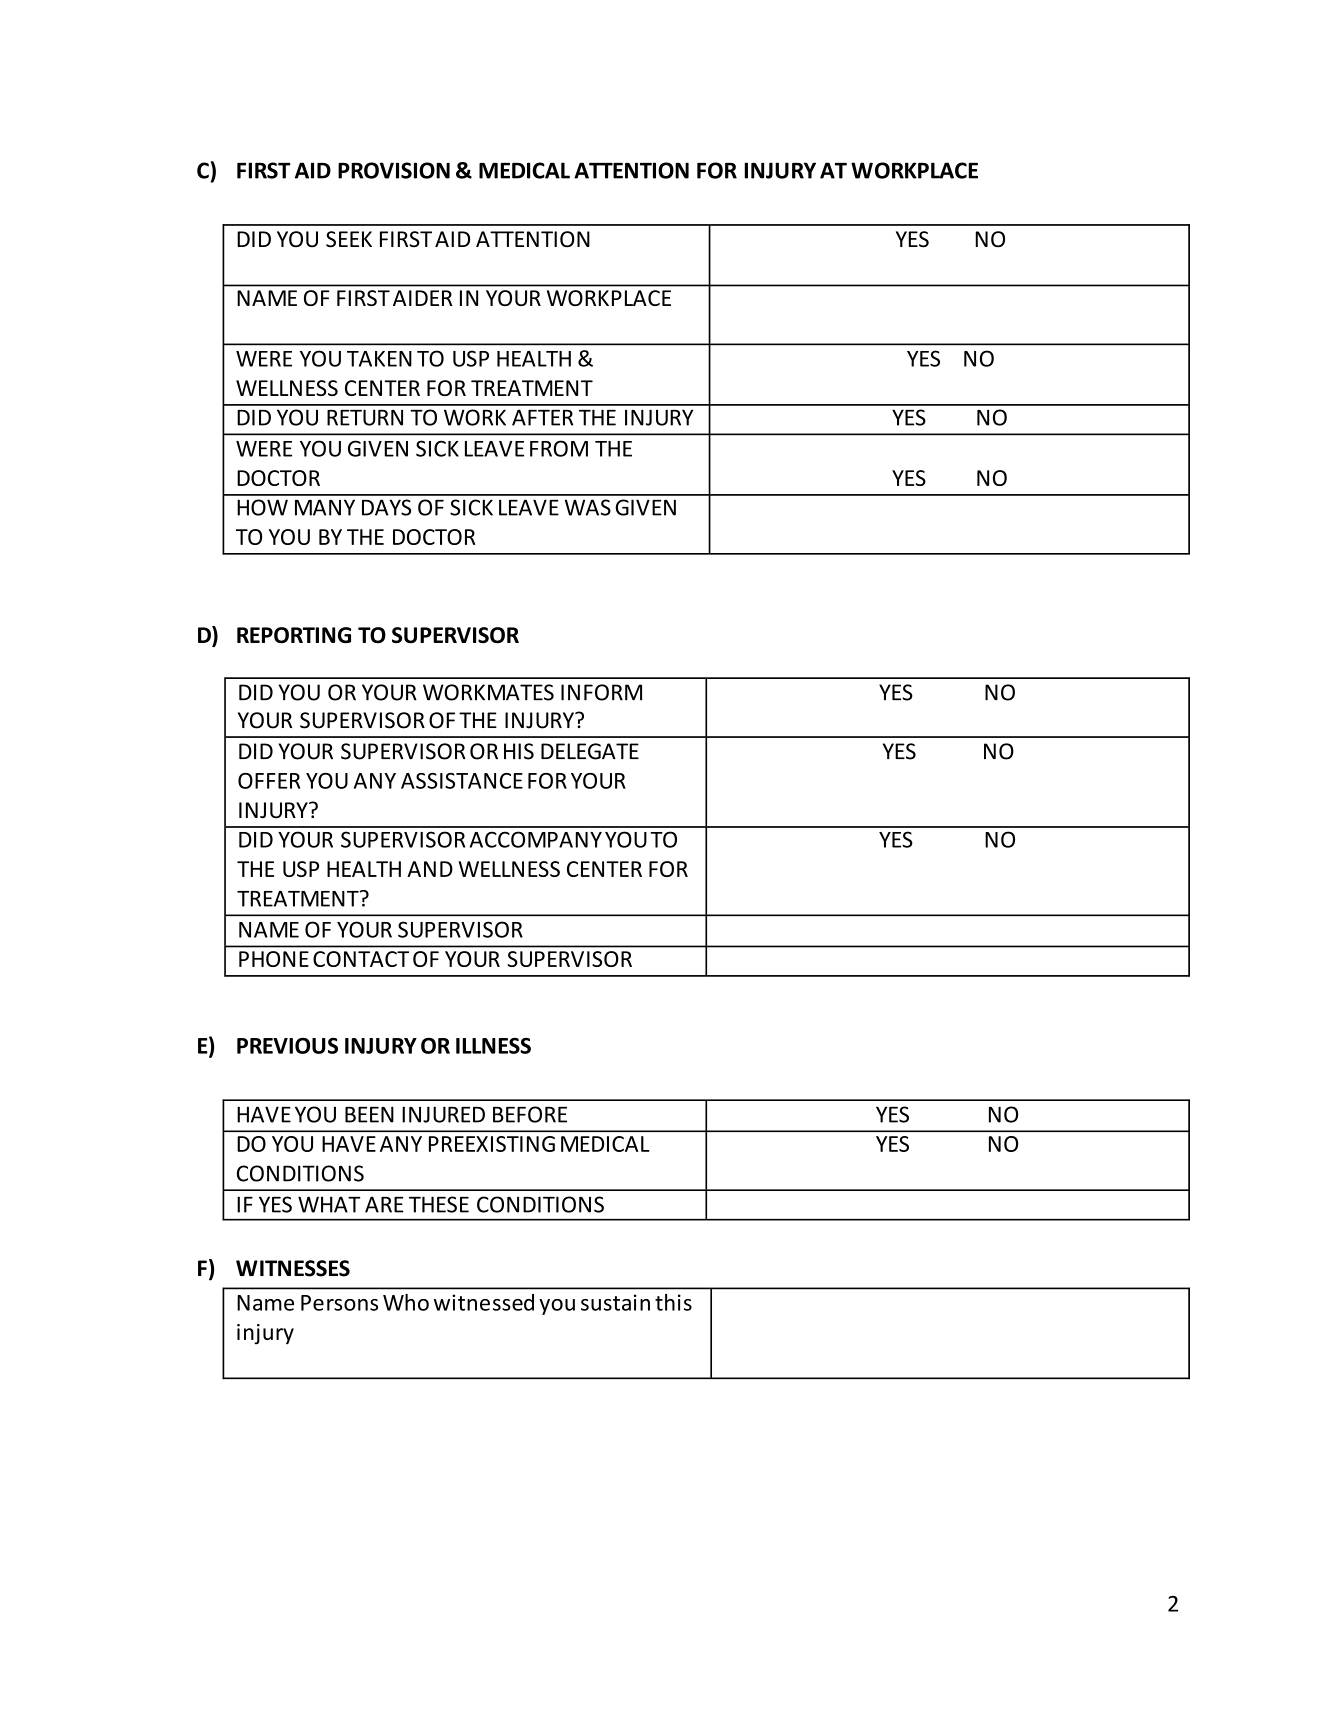 The width and height of the document is (1334, 1726). Describe the element at coordinates (349, 239) in the document. I see `SEEK` at that location.
